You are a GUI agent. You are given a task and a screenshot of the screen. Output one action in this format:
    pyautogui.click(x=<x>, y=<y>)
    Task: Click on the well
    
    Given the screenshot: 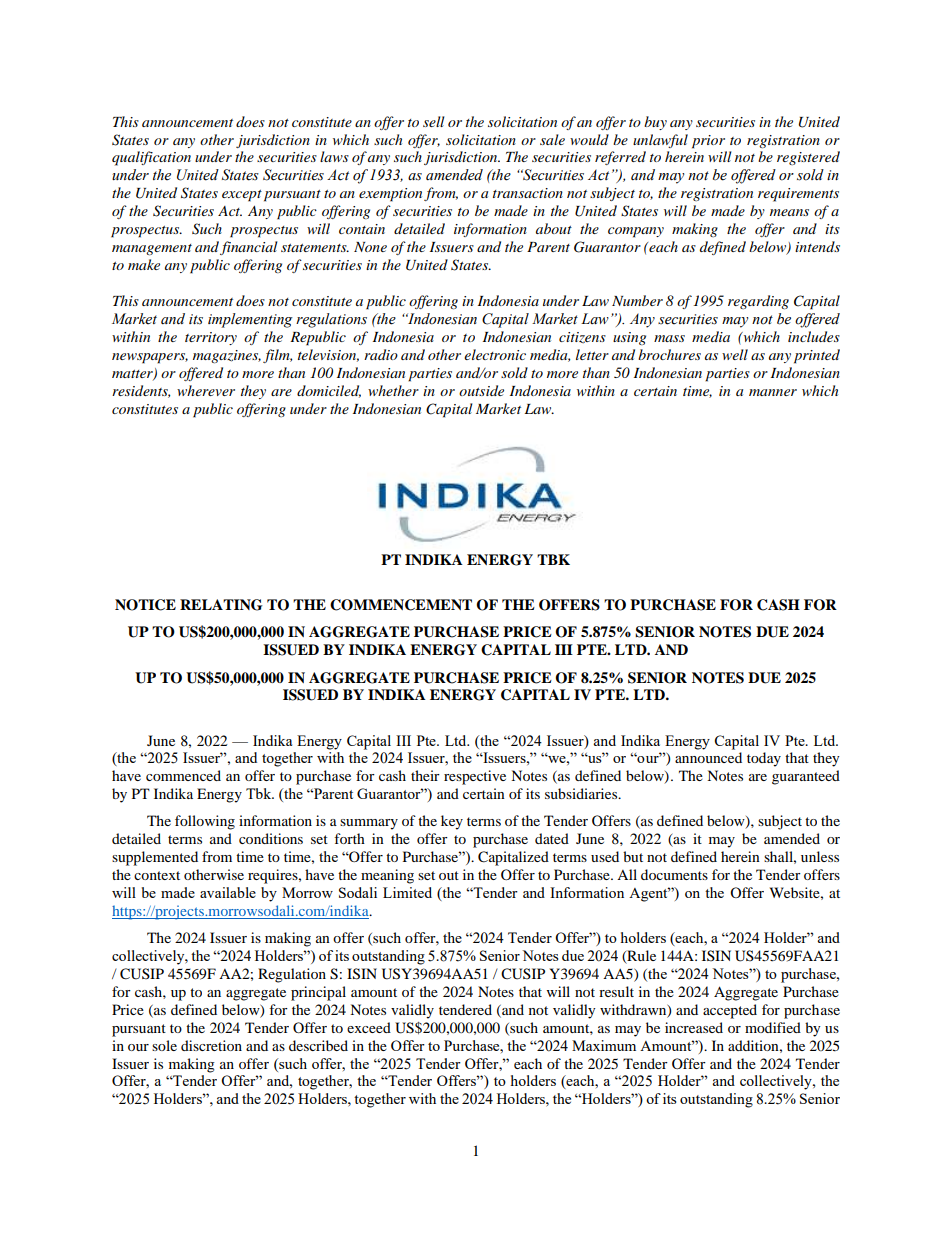 What is the action you would take?
    pyautogui.click(x=735, y=354)
